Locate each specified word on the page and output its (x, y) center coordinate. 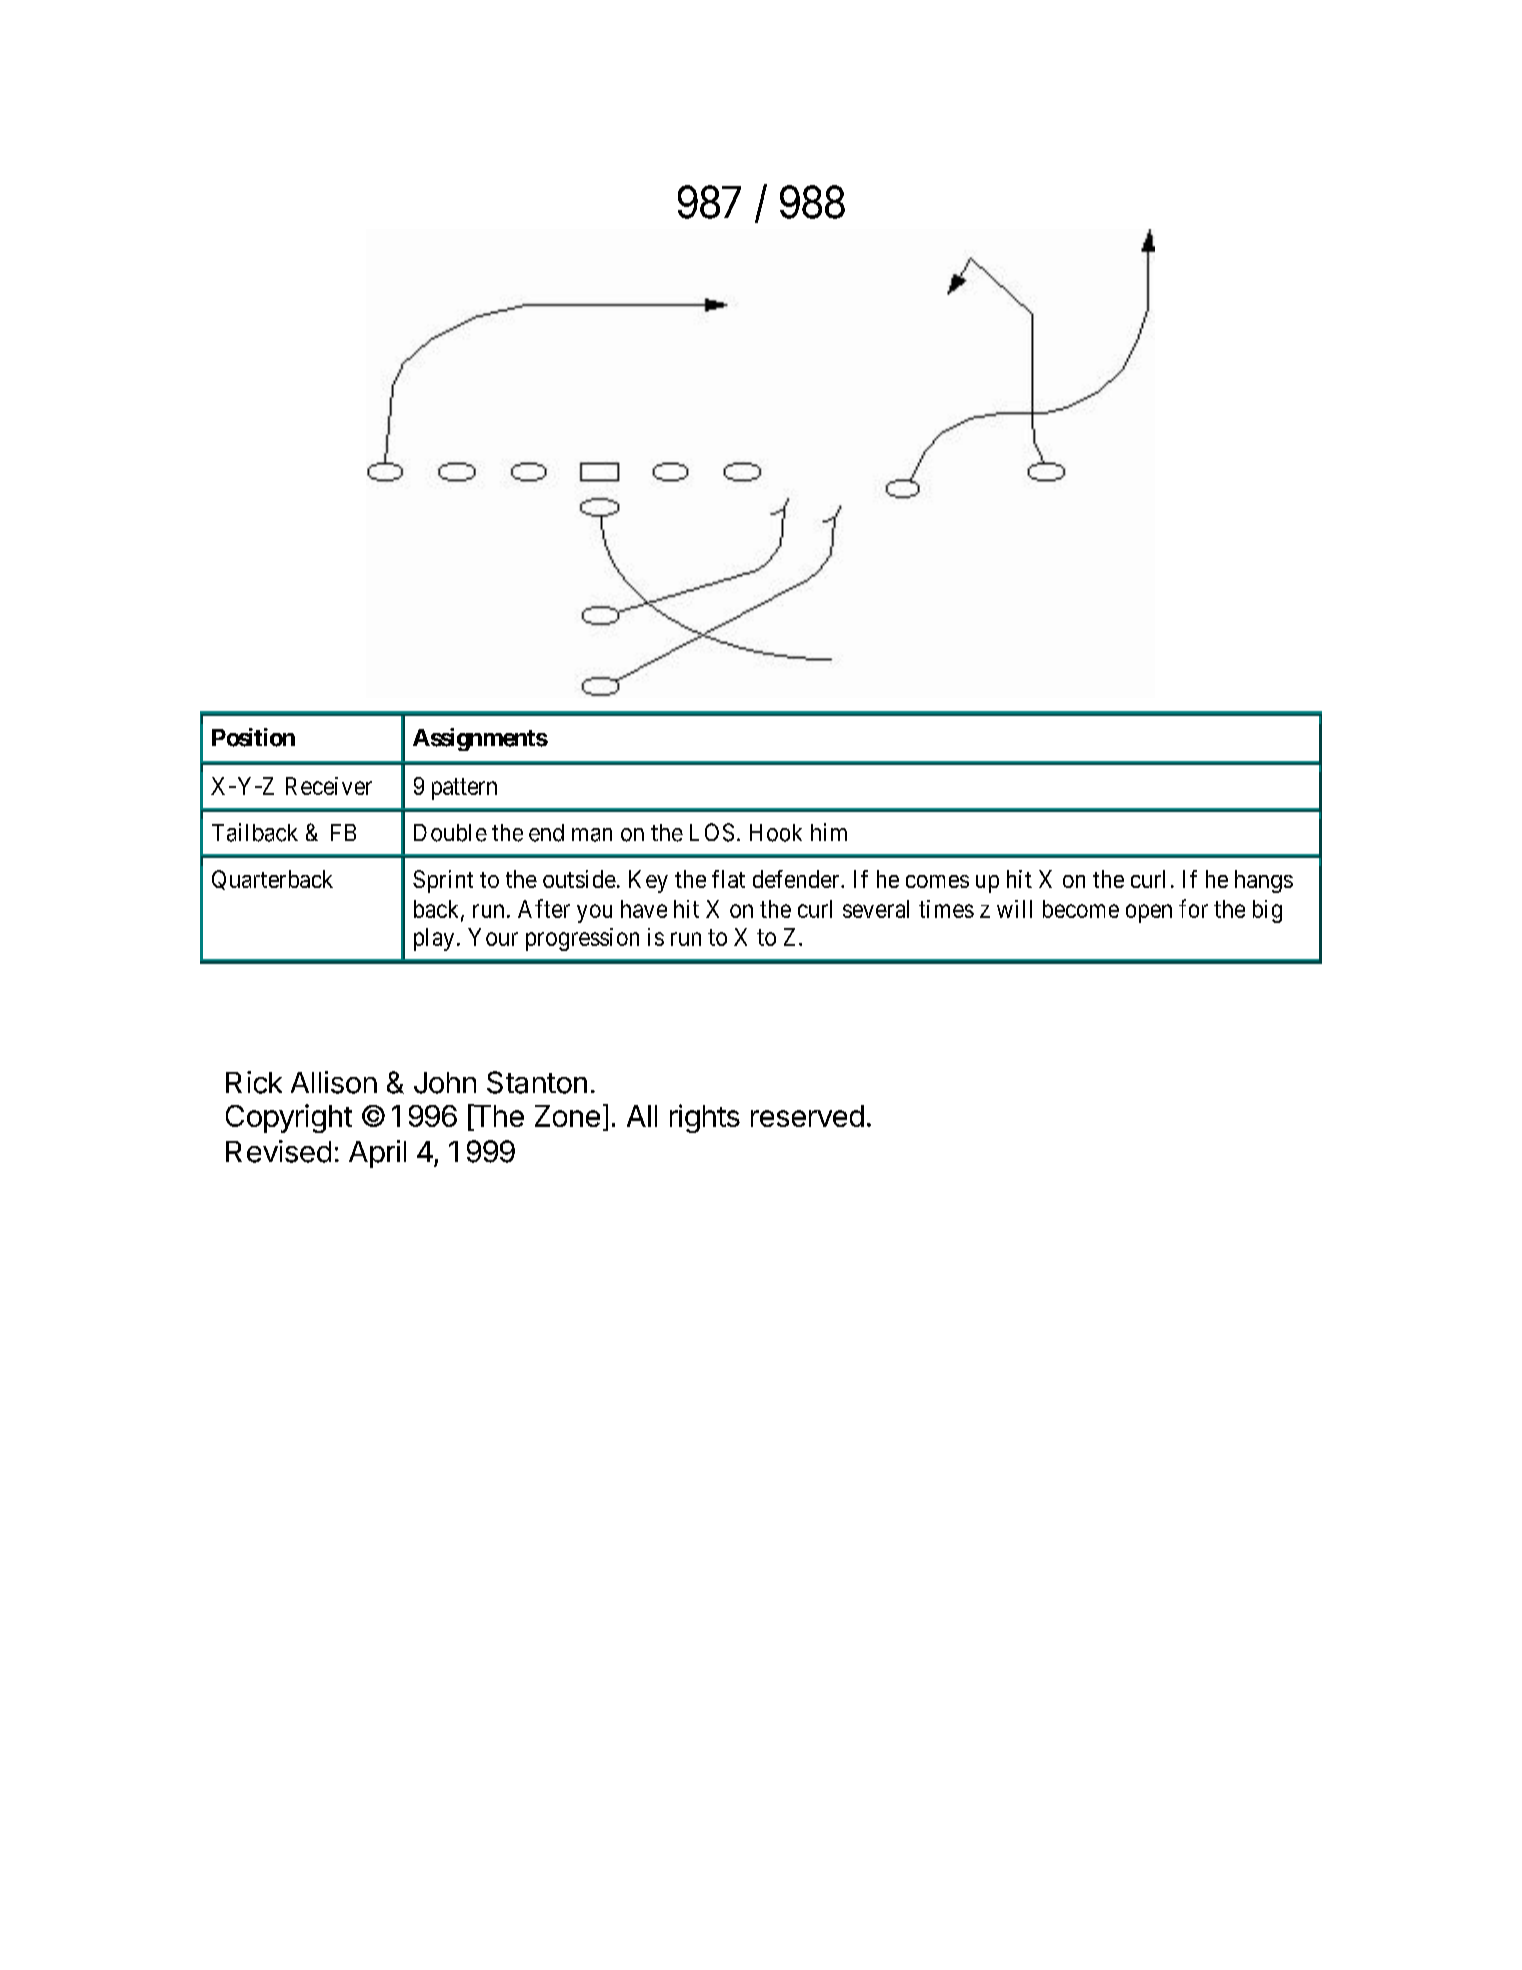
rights (705, 1118)
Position (253, 737)
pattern (464, 789)
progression (582, 939)
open (1149, 913)
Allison (334, 1082)
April (377, 1154)
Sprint (443, 881)
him (829, 832)
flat (728, 879)
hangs (1264, 881)
